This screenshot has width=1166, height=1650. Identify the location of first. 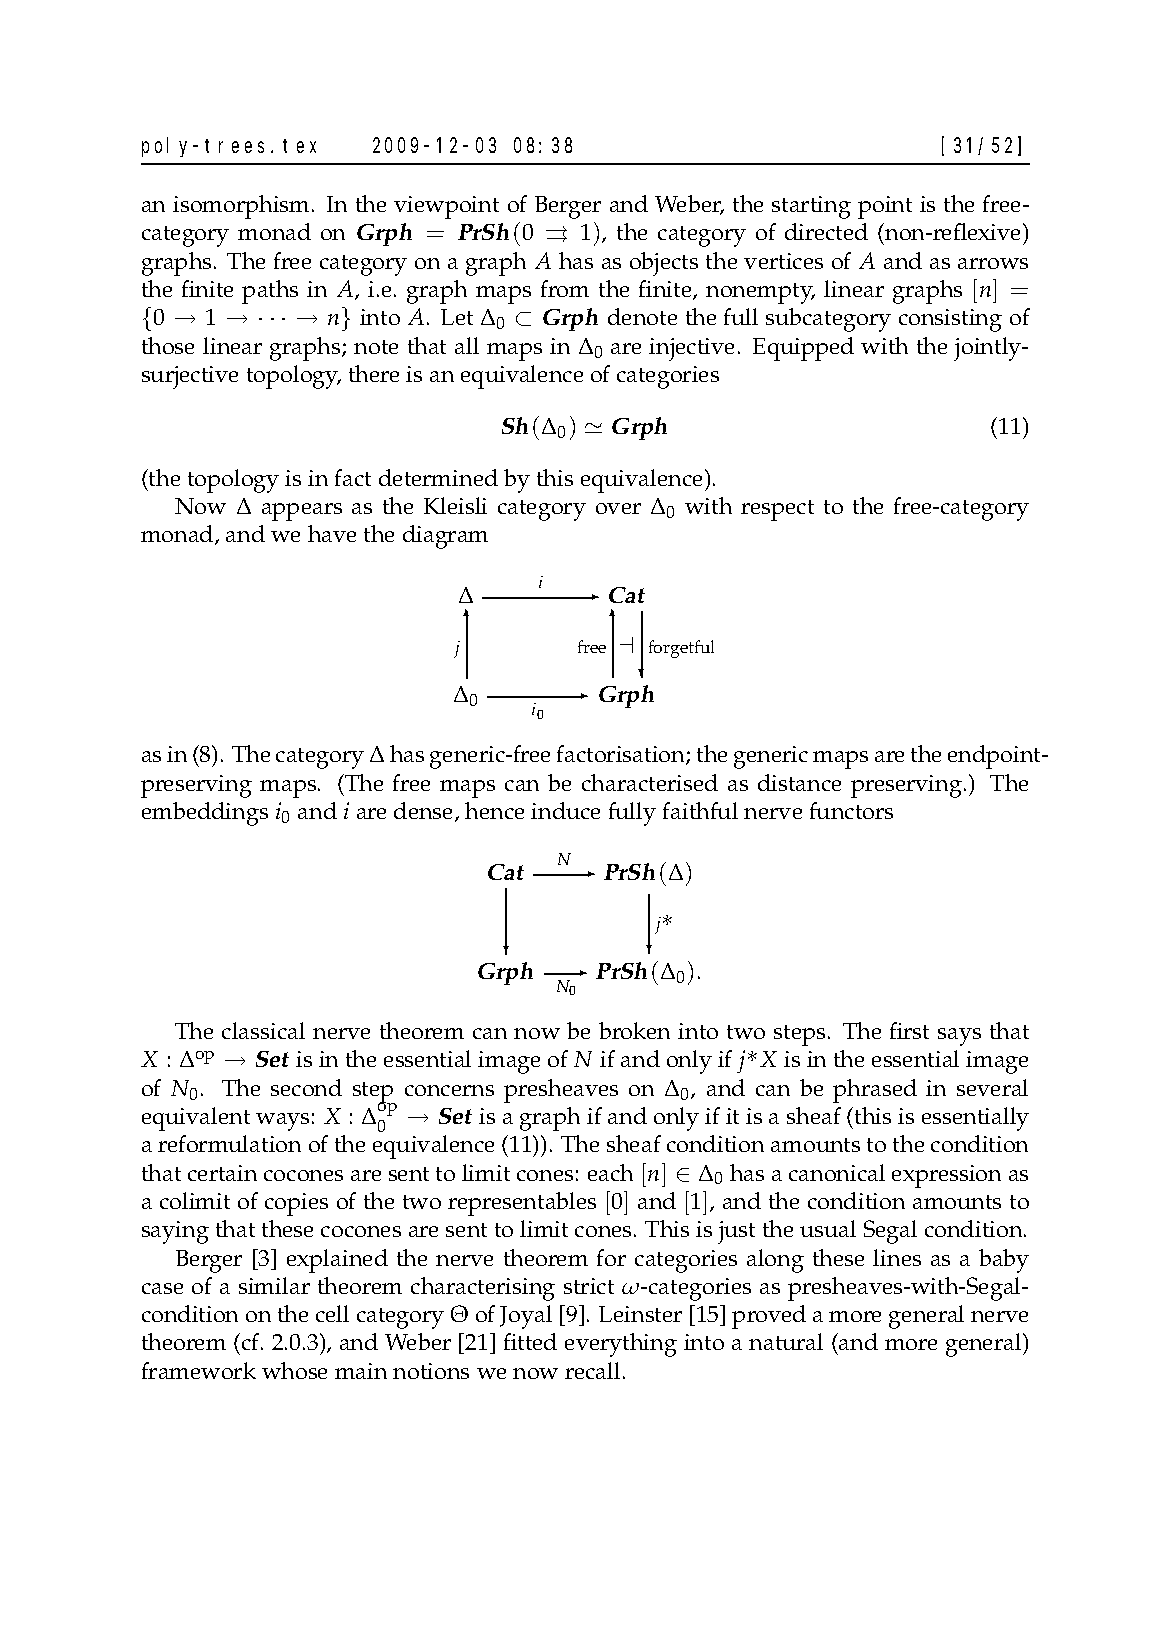
(909, 1030).
